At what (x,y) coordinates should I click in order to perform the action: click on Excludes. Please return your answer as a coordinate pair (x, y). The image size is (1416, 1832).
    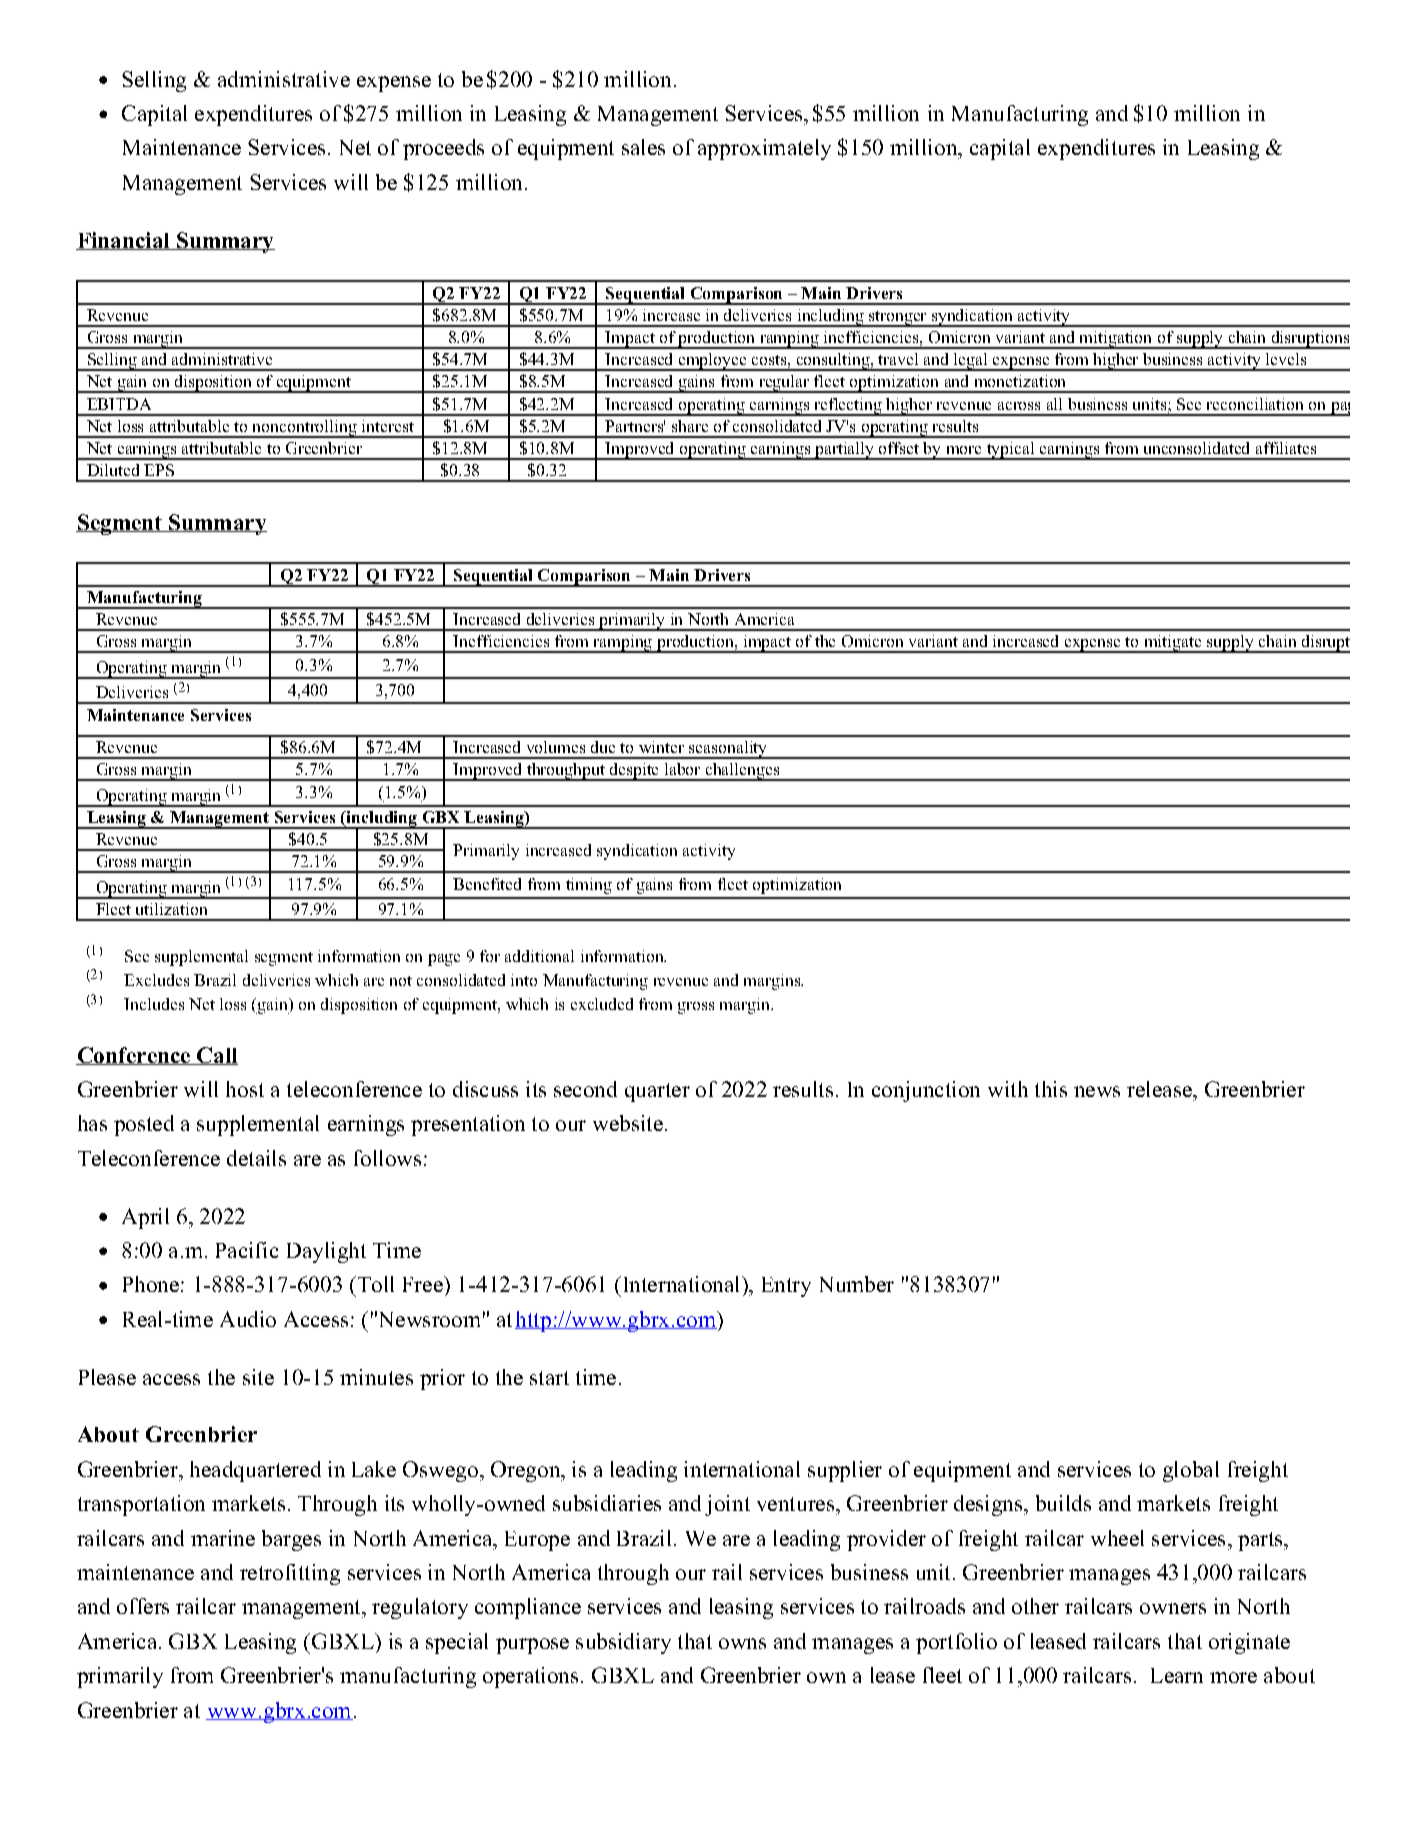
    Looking at the image, I should click on (156, 980).
